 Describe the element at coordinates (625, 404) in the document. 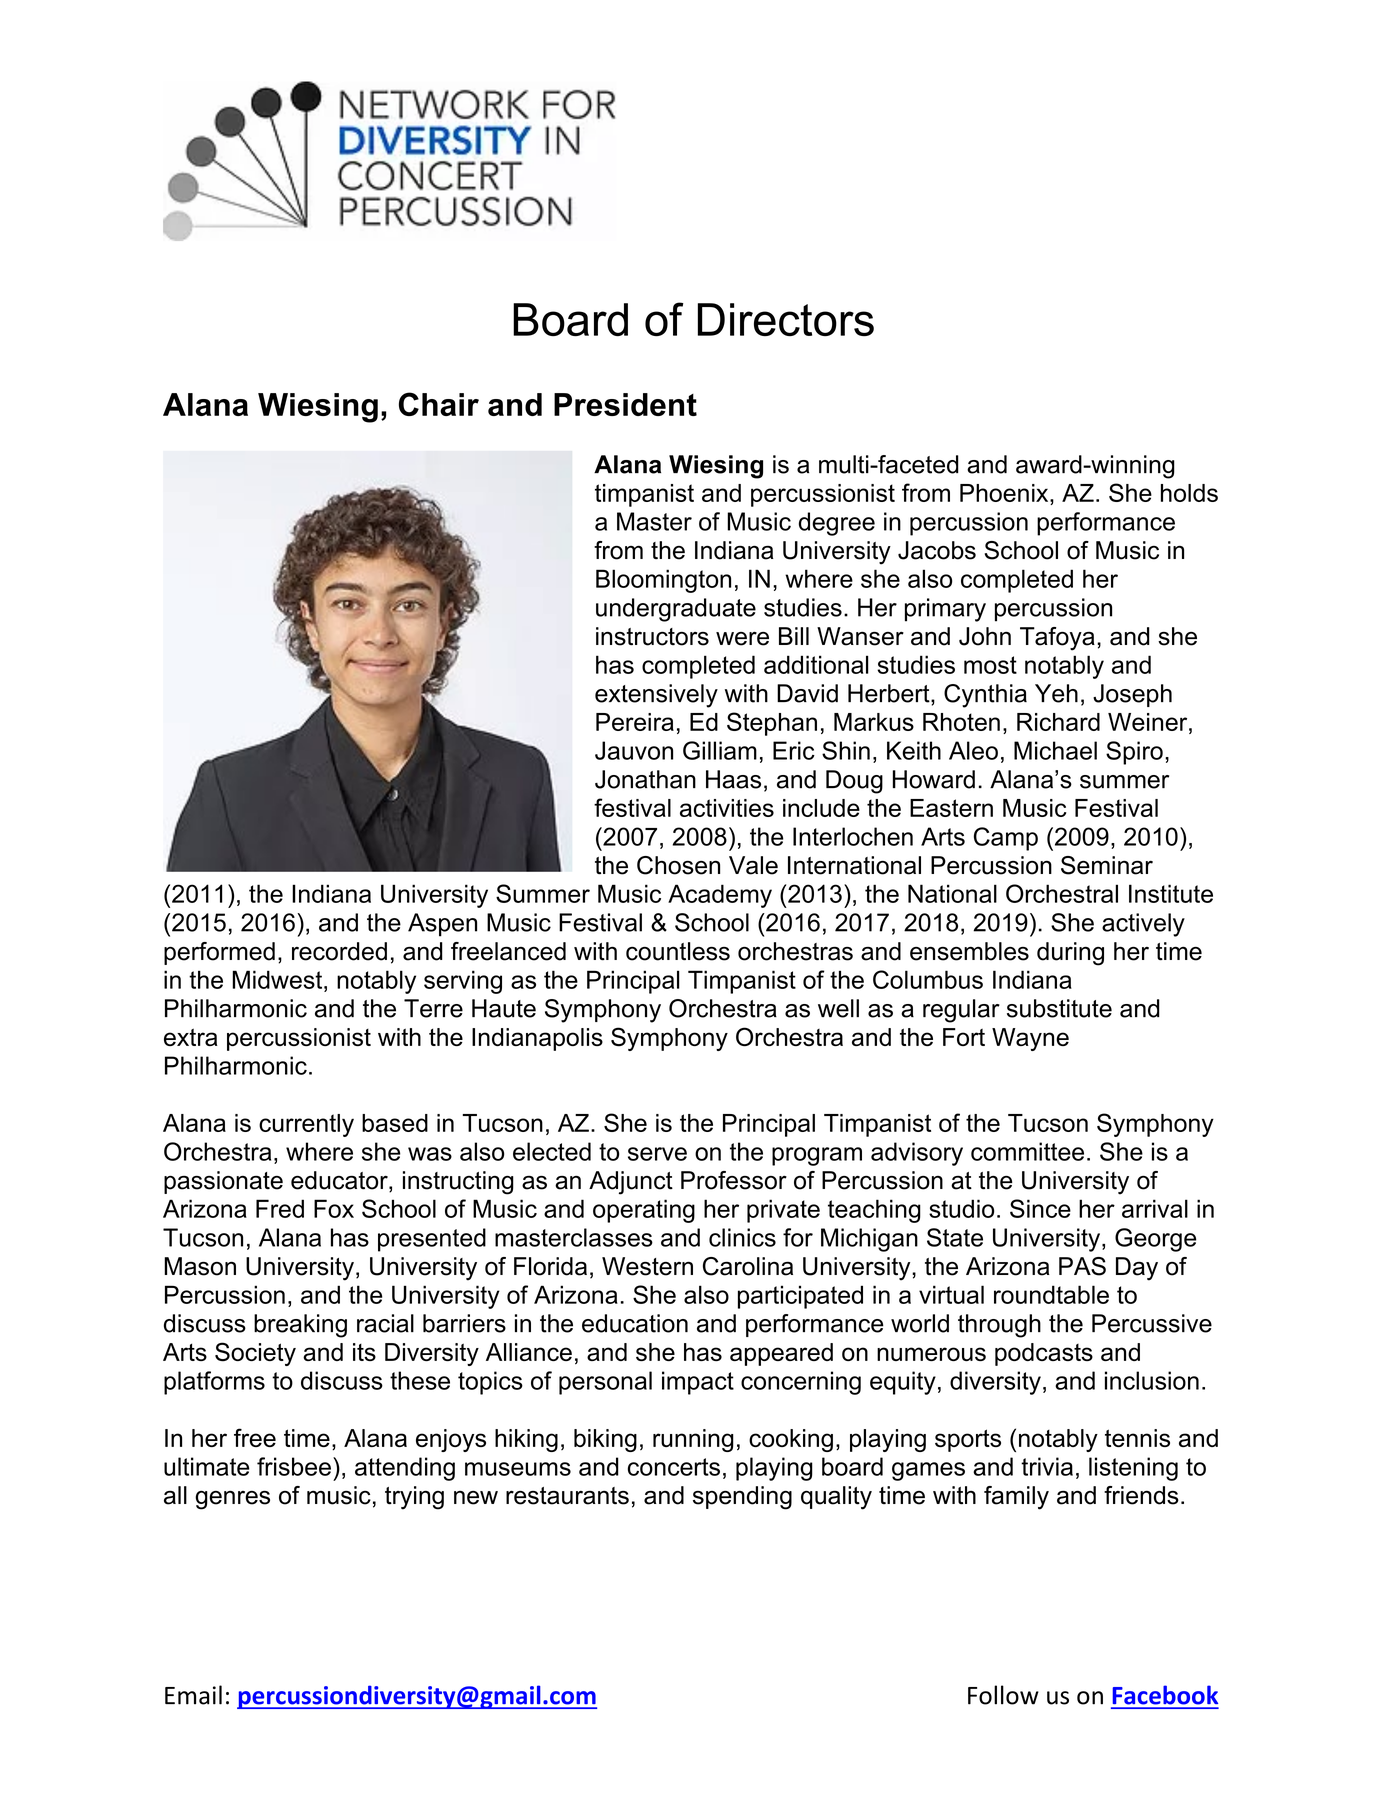

I see `President` at that location.
